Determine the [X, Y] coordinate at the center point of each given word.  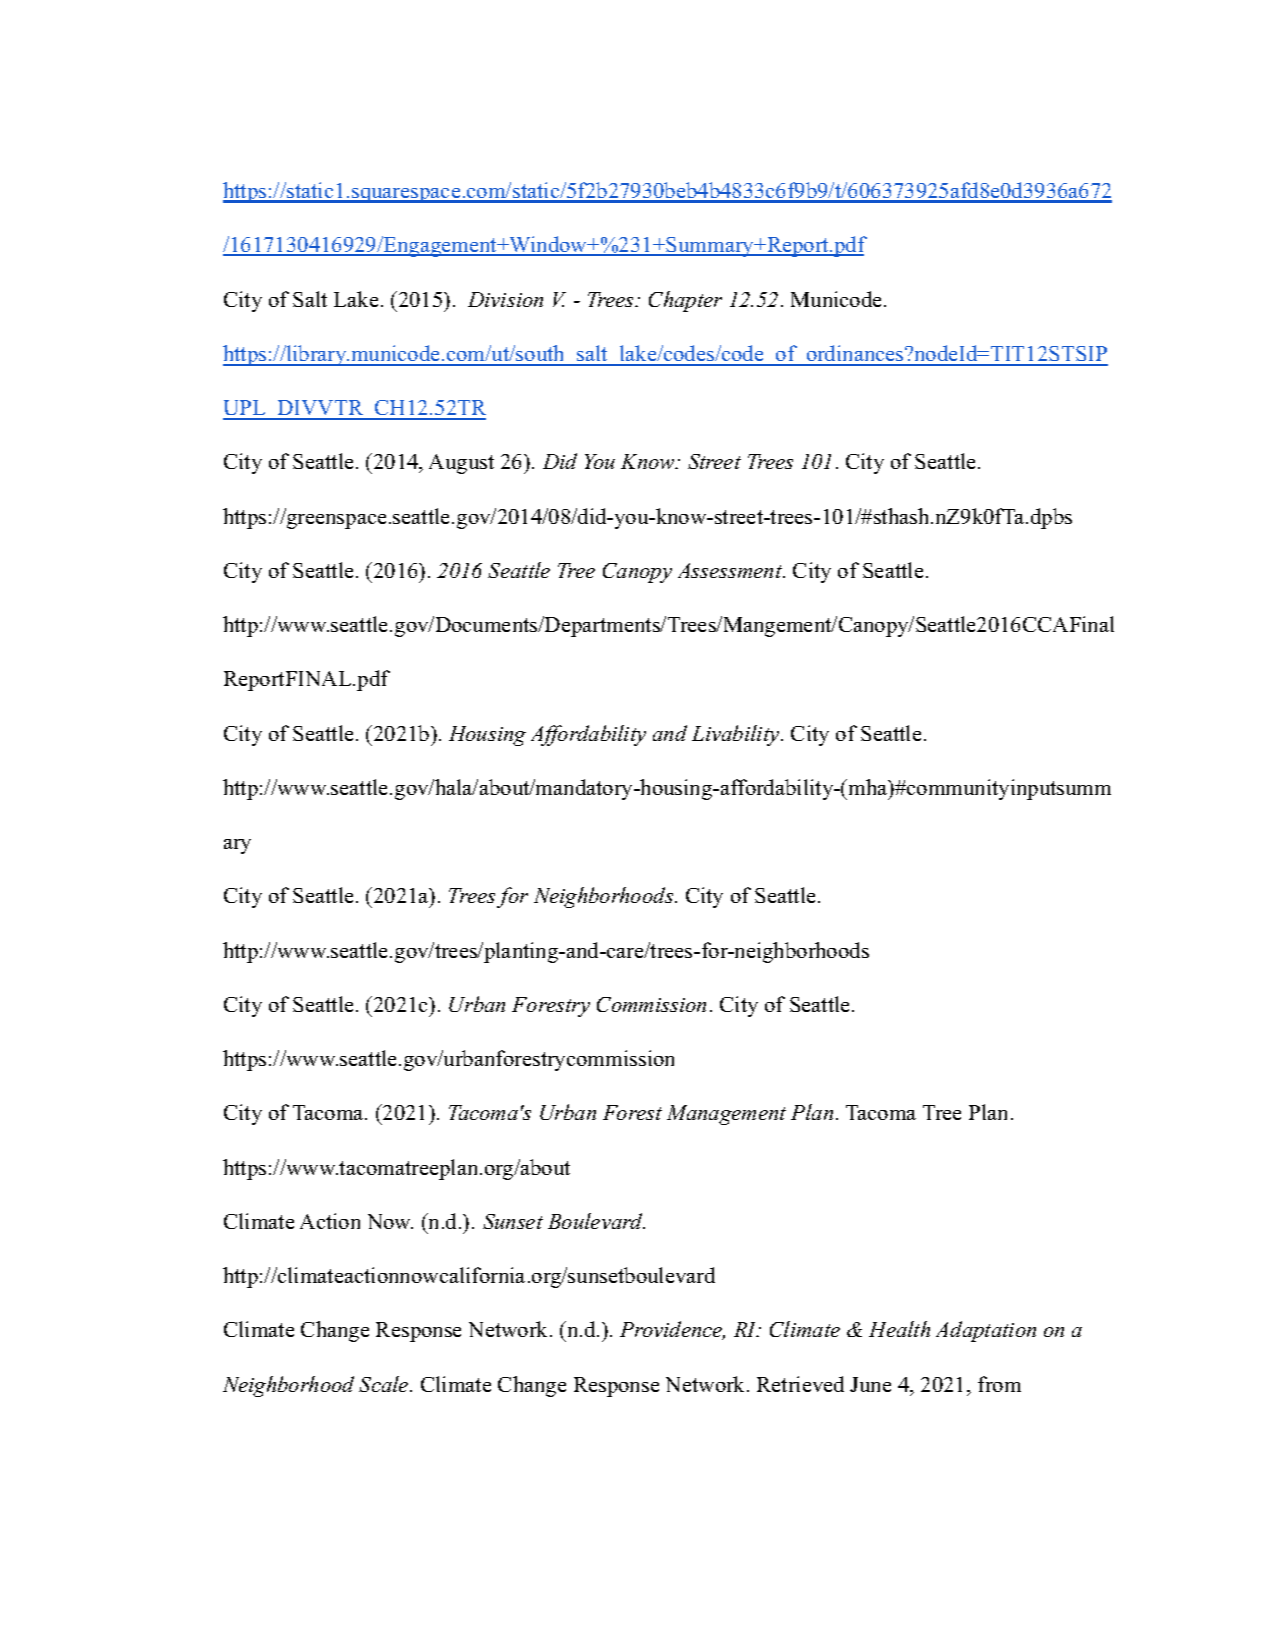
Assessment [731, 570]
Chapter [685, 301]
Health [899, 1329]
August [461, 464]
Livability [737, 735]
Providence [672, 1330]
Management [726, 1115]
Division [505, 299]
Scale [385, 1384]
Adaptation [986, 1331]
